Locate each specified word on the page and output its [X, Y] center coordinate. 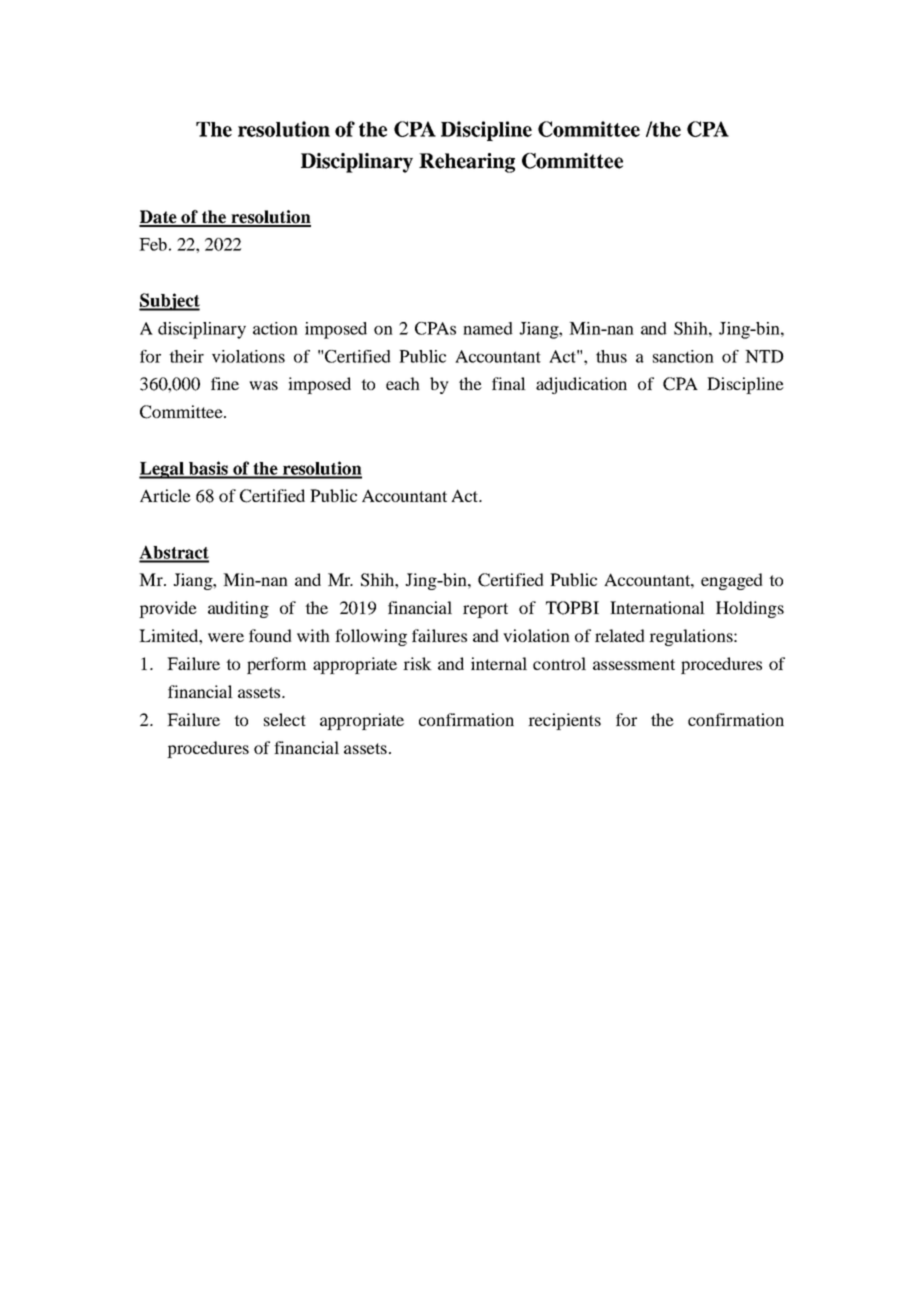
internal [499, 663]
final [509, 383]
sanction [683, 356]
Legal [162, 470]
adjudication [581, 385]
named [488, 328]
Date [159, 218]
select [285, 719]
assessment [634, 664]
